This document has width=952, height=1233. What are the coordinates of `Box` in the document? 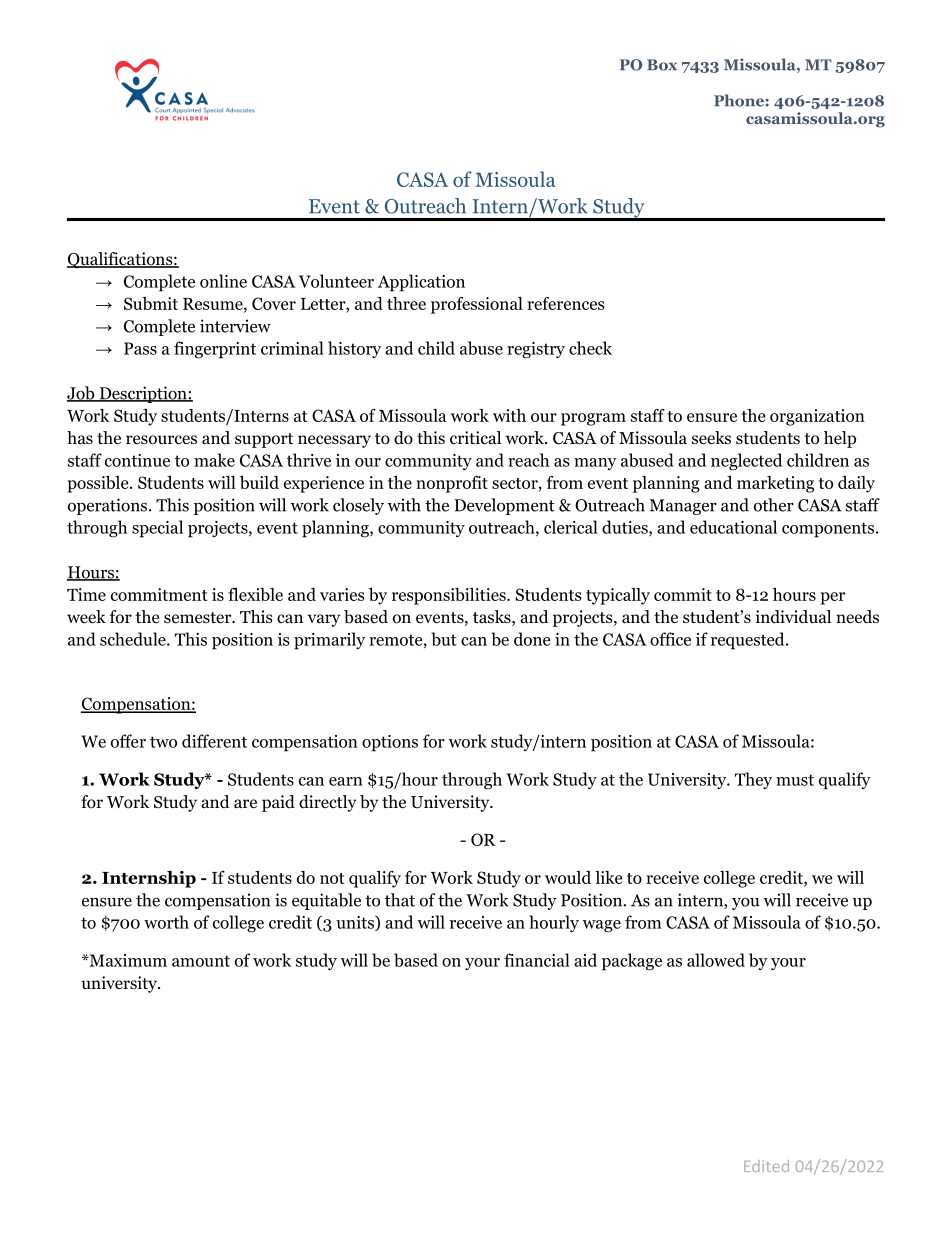 It's located at (662, 65).
